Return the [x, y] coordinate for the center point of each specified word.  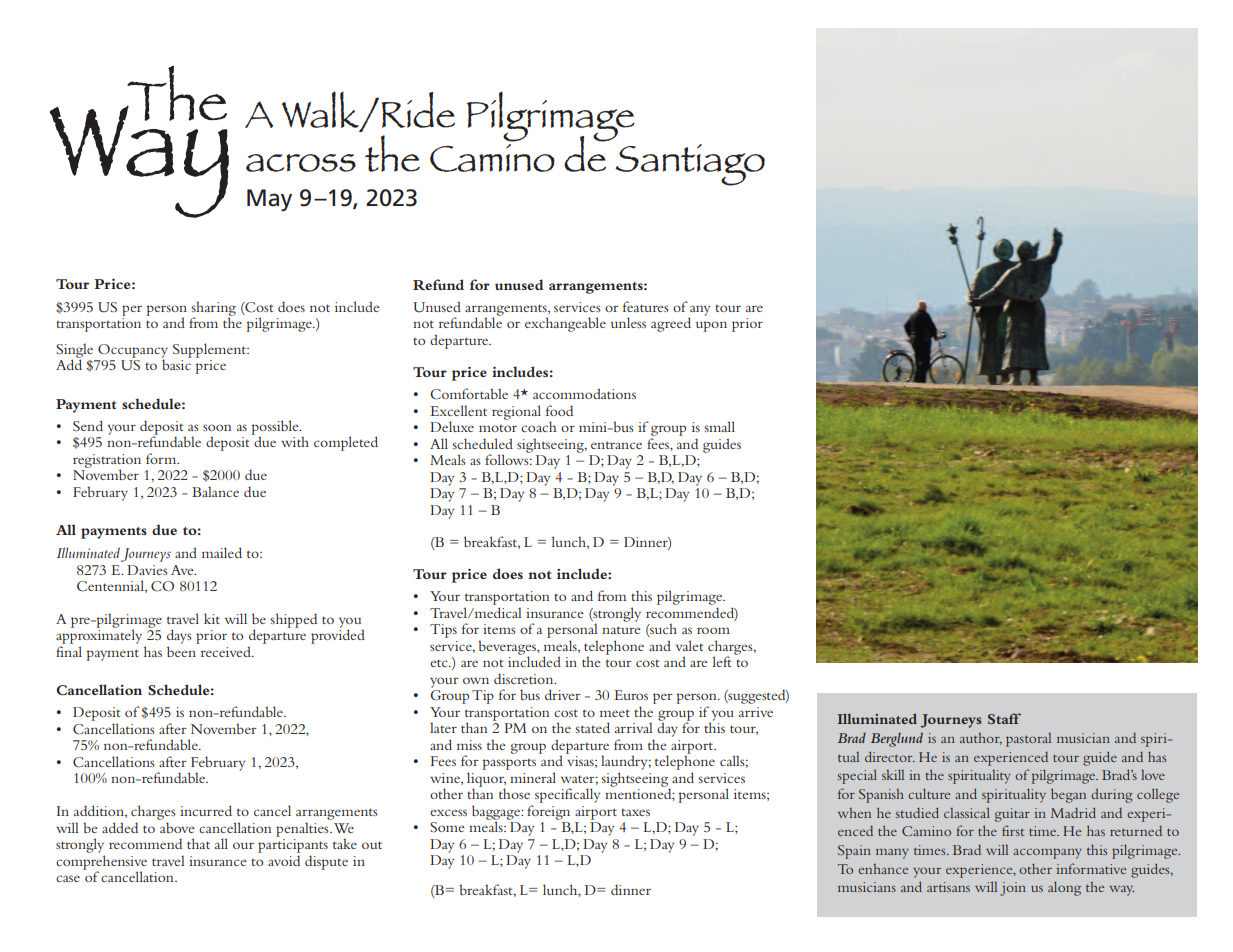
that [198, 843]
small [719, 426]
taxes [635, 812]
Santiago [690, 165]
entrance [616, 445]
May [269, 200]
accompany [1047, 853]
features [646, 306]
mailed [222, 552]
